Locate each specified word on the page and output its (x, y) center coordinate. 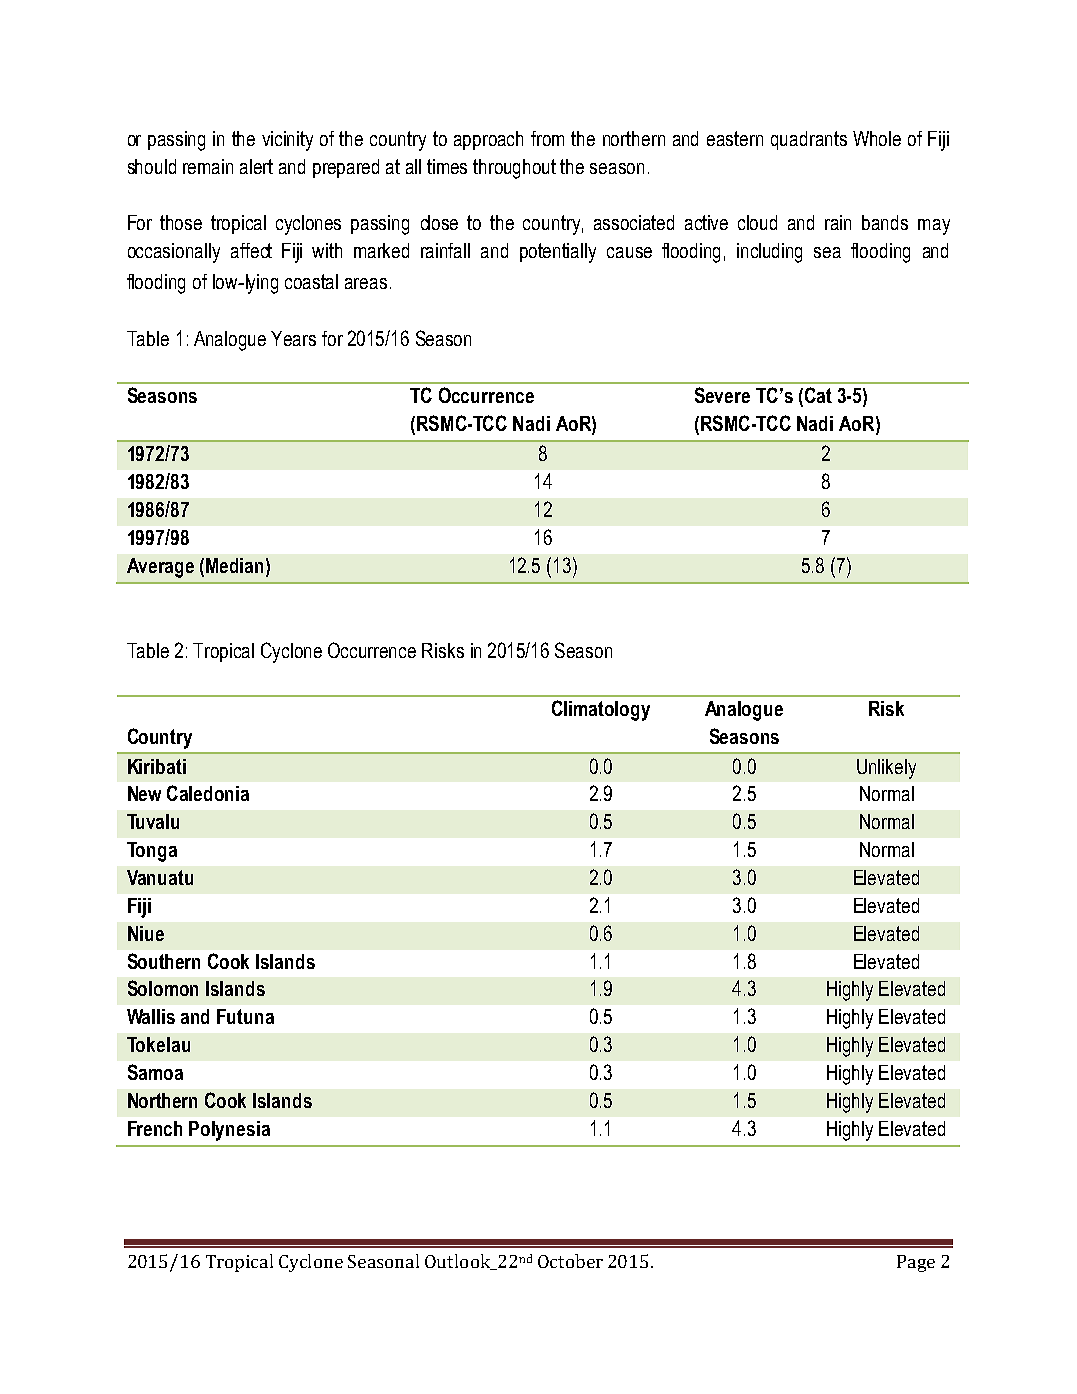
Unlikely (886, 769)
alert (256, 166)
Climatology (601, 710)
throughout (514, 169)
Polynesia (229, 1131)
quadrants (809, 140)
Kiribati (157, 766)
